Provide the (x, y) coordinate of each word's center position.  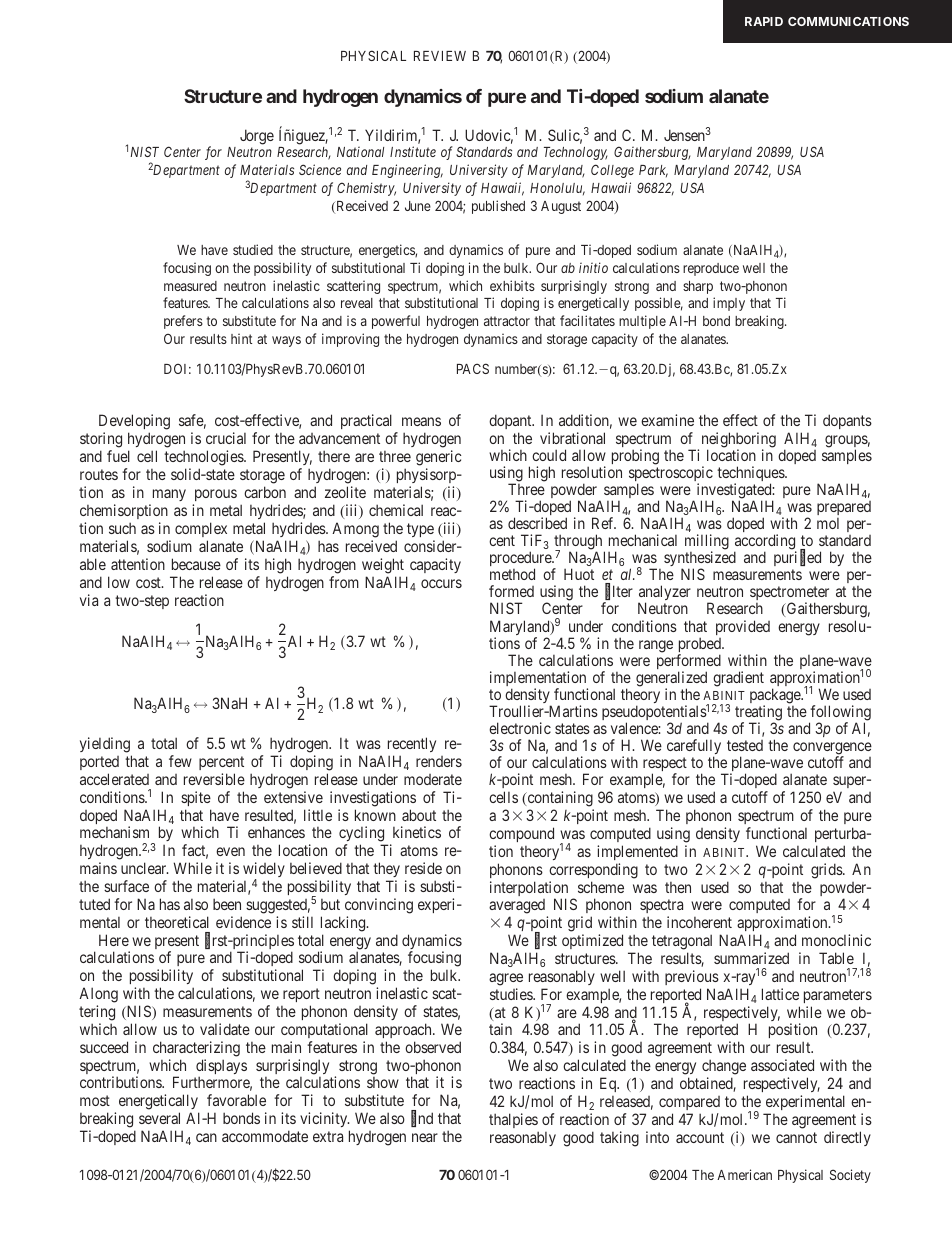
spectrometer (789, 595)
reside (423, 868)
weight (383, 567)
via (89, 600)
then (678, 887)
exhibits (512, 285)
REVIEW (440, 56)
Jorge (257, 137)
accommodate (265, 1136)
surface (126, 886)
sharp (698, 287)
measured (190, 286)
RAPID (764, 21)
